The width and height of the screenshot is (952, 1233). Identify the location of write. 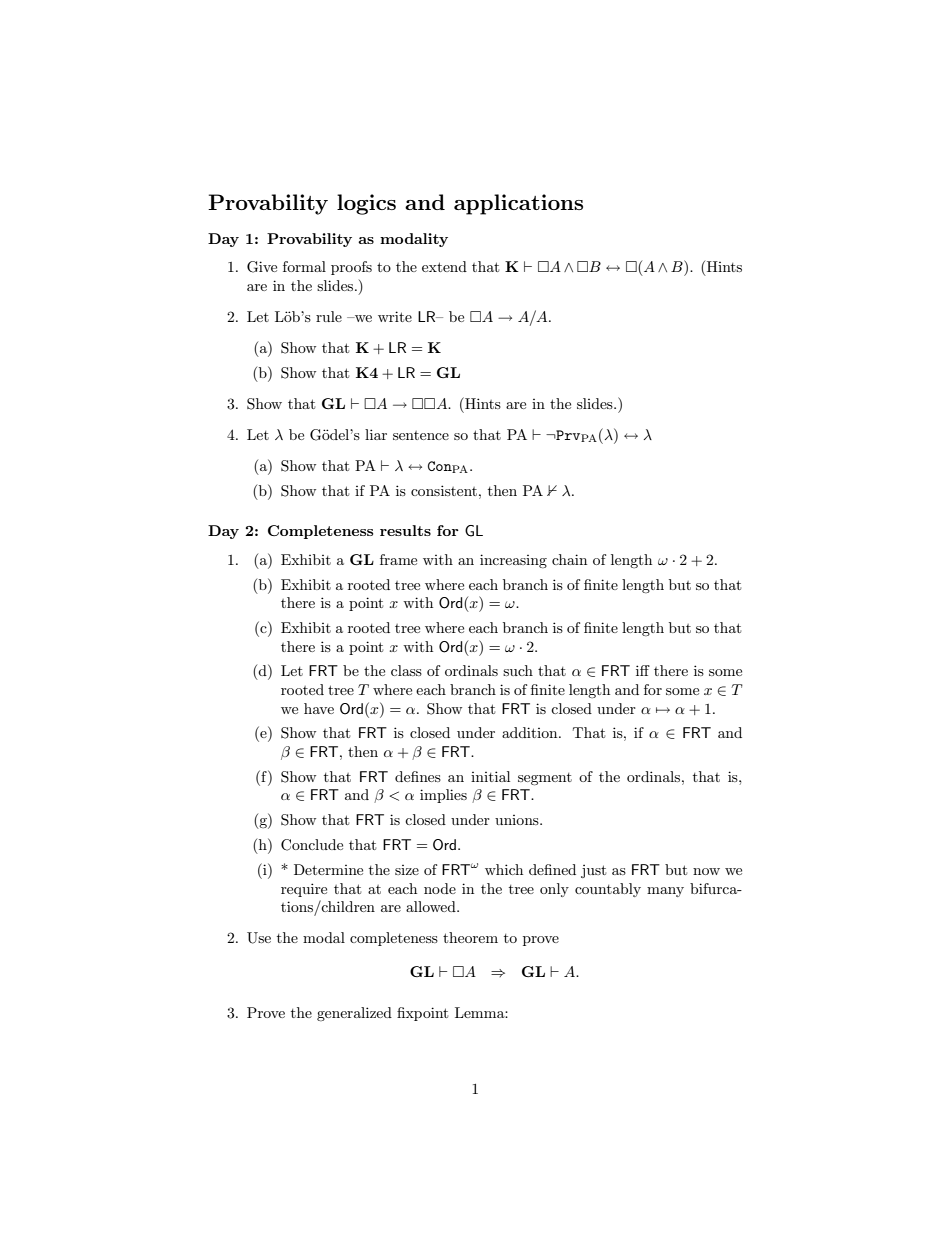
(395, 316).
